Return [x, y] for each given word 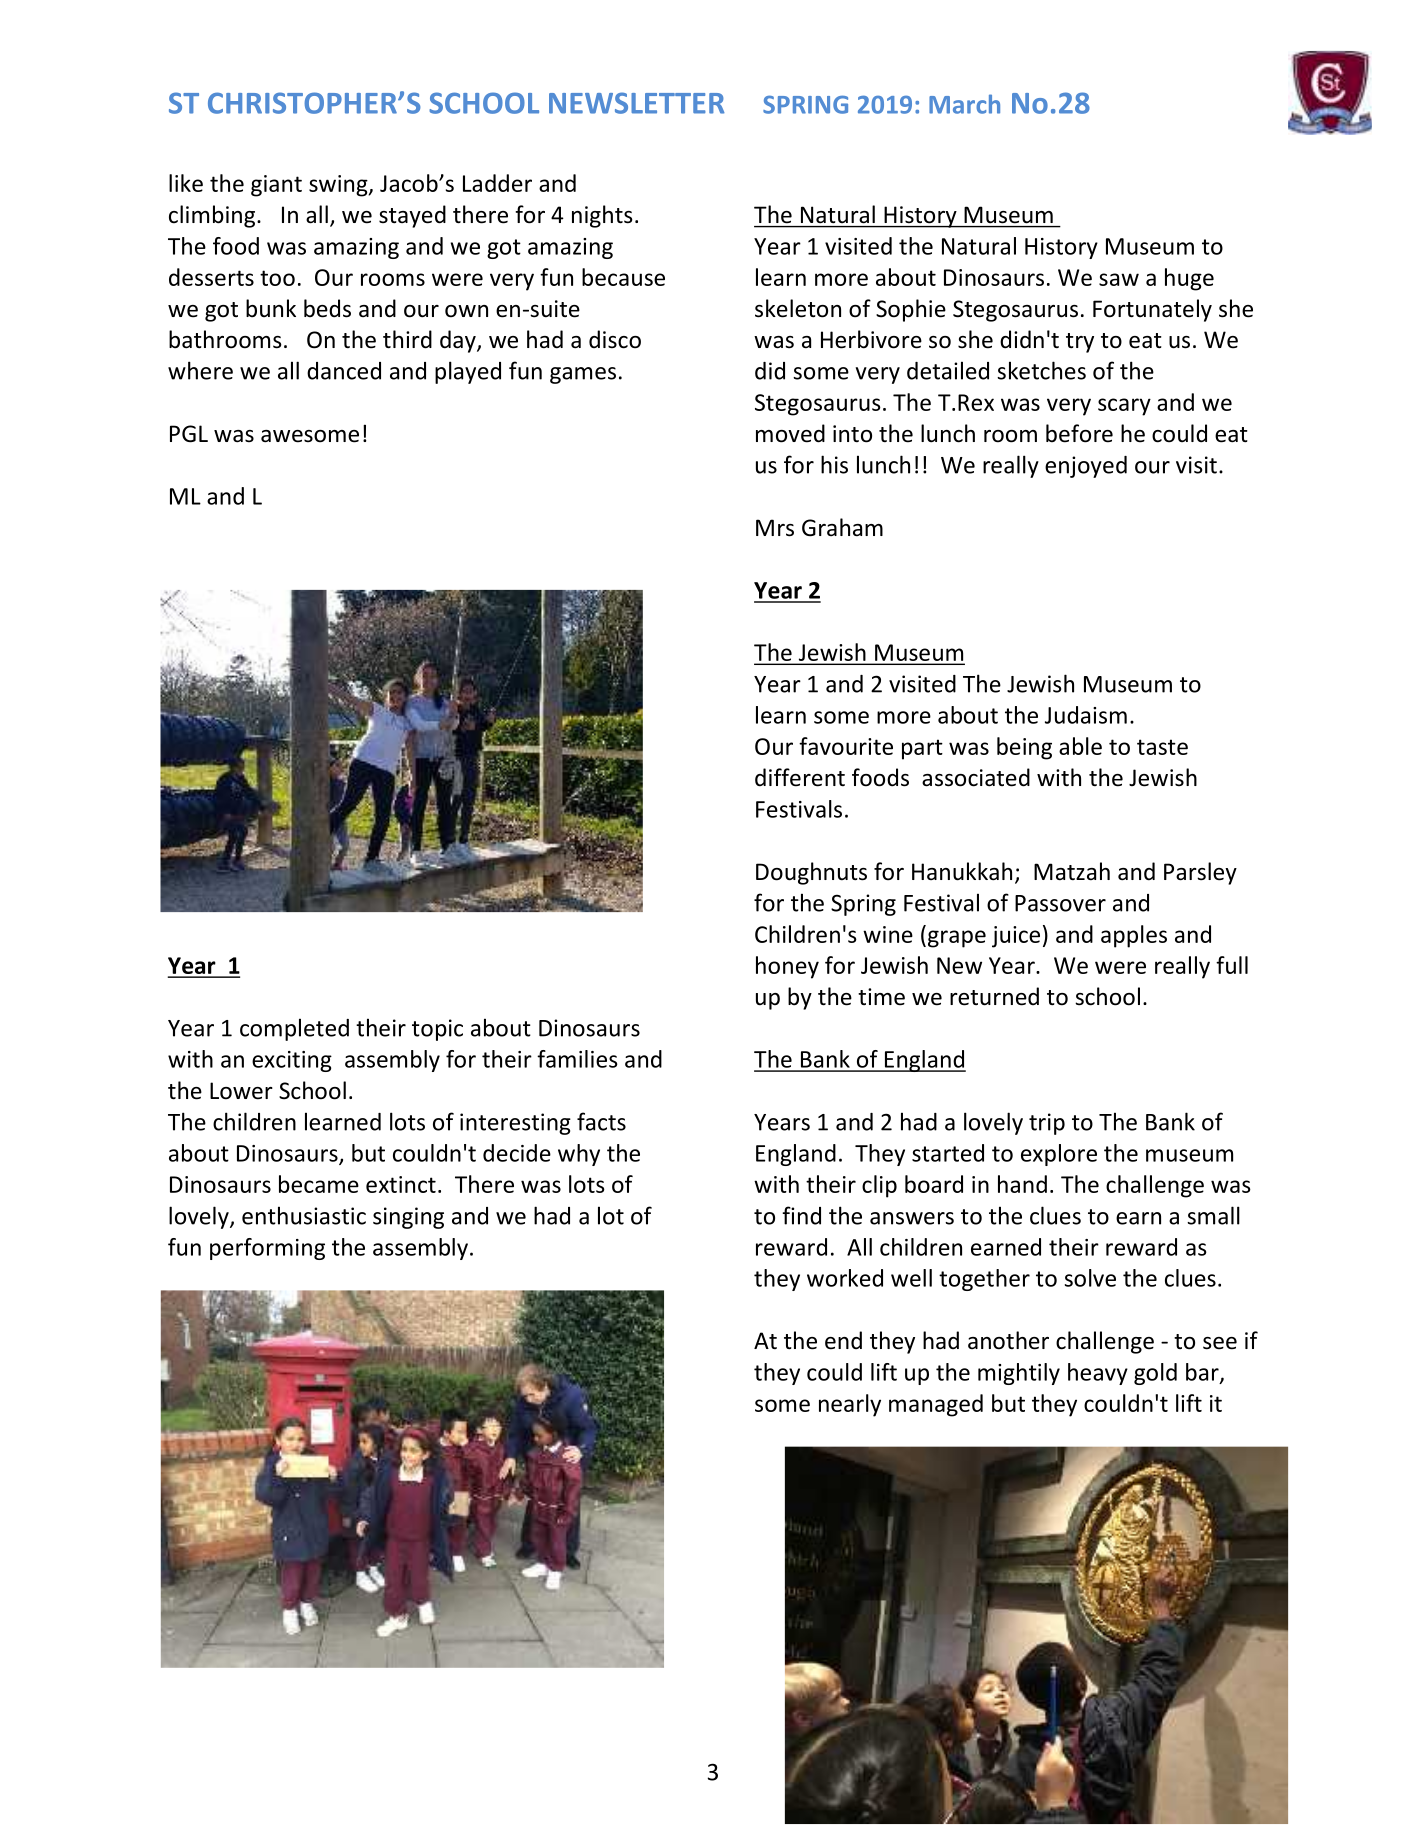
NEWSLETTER [637, 103]
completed [294, 1029]
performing [267, 1249]
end [843, 1340]
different [800, 777]
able [1080, 746]
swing [339, 186]
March [964, 104]
